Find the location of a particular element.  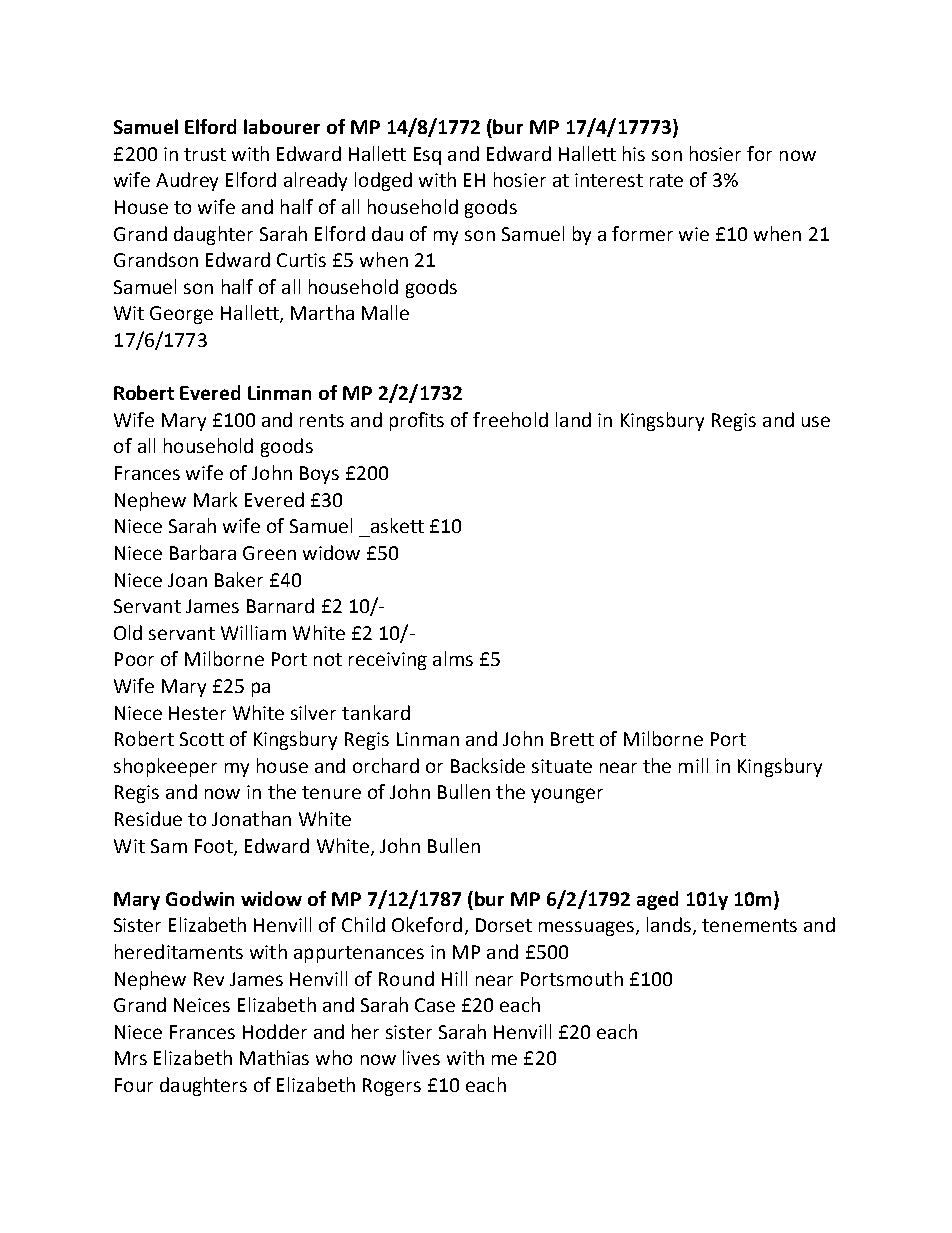

Foot is located at coordinates (215, 847).
